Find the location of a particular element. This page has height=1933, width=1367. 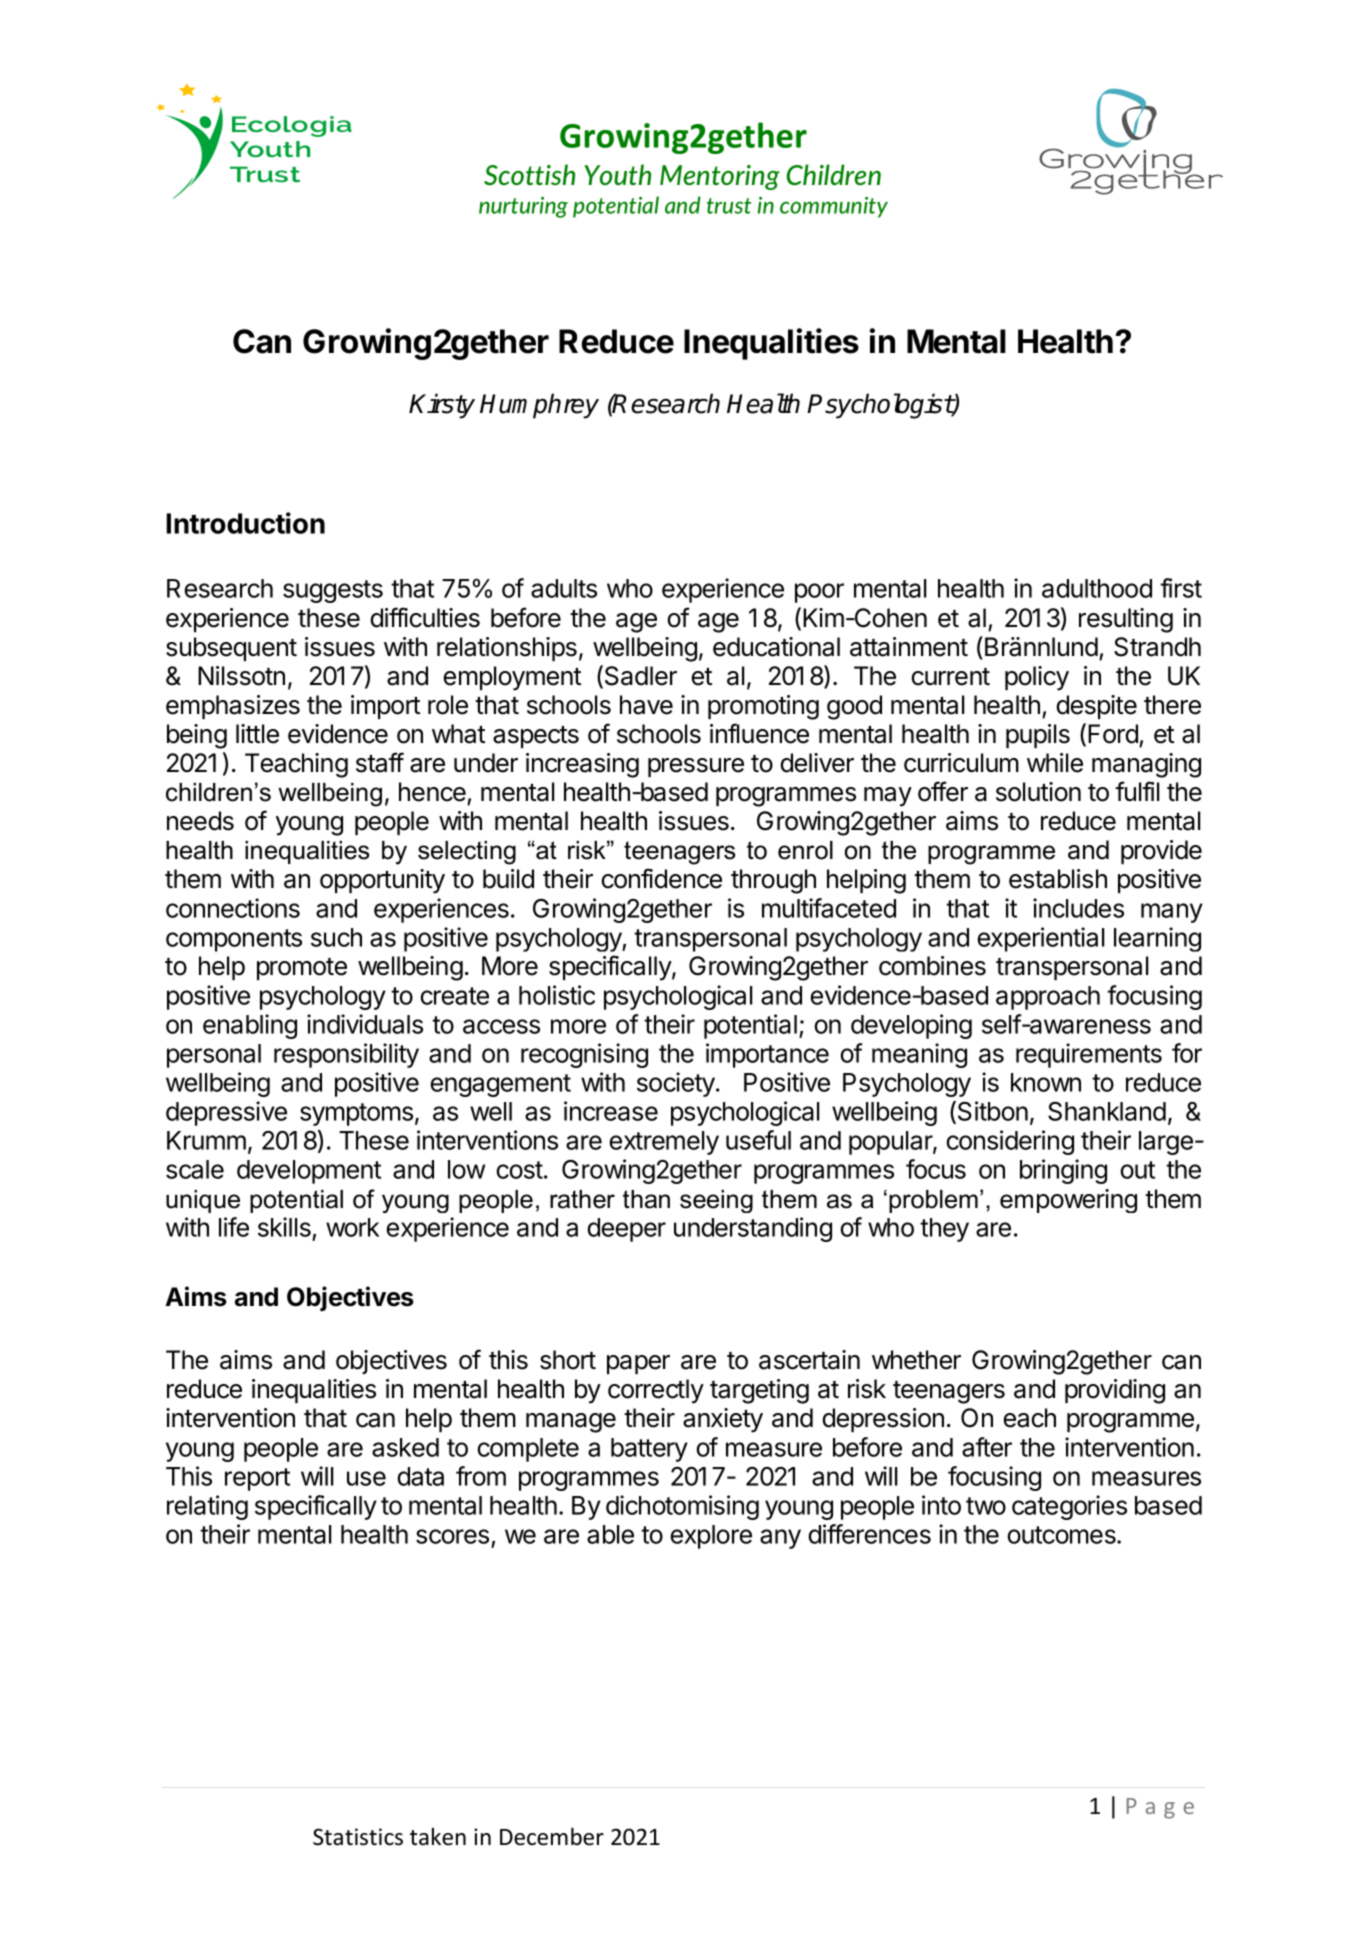

correctly is located at coordinates (656, 1391).
